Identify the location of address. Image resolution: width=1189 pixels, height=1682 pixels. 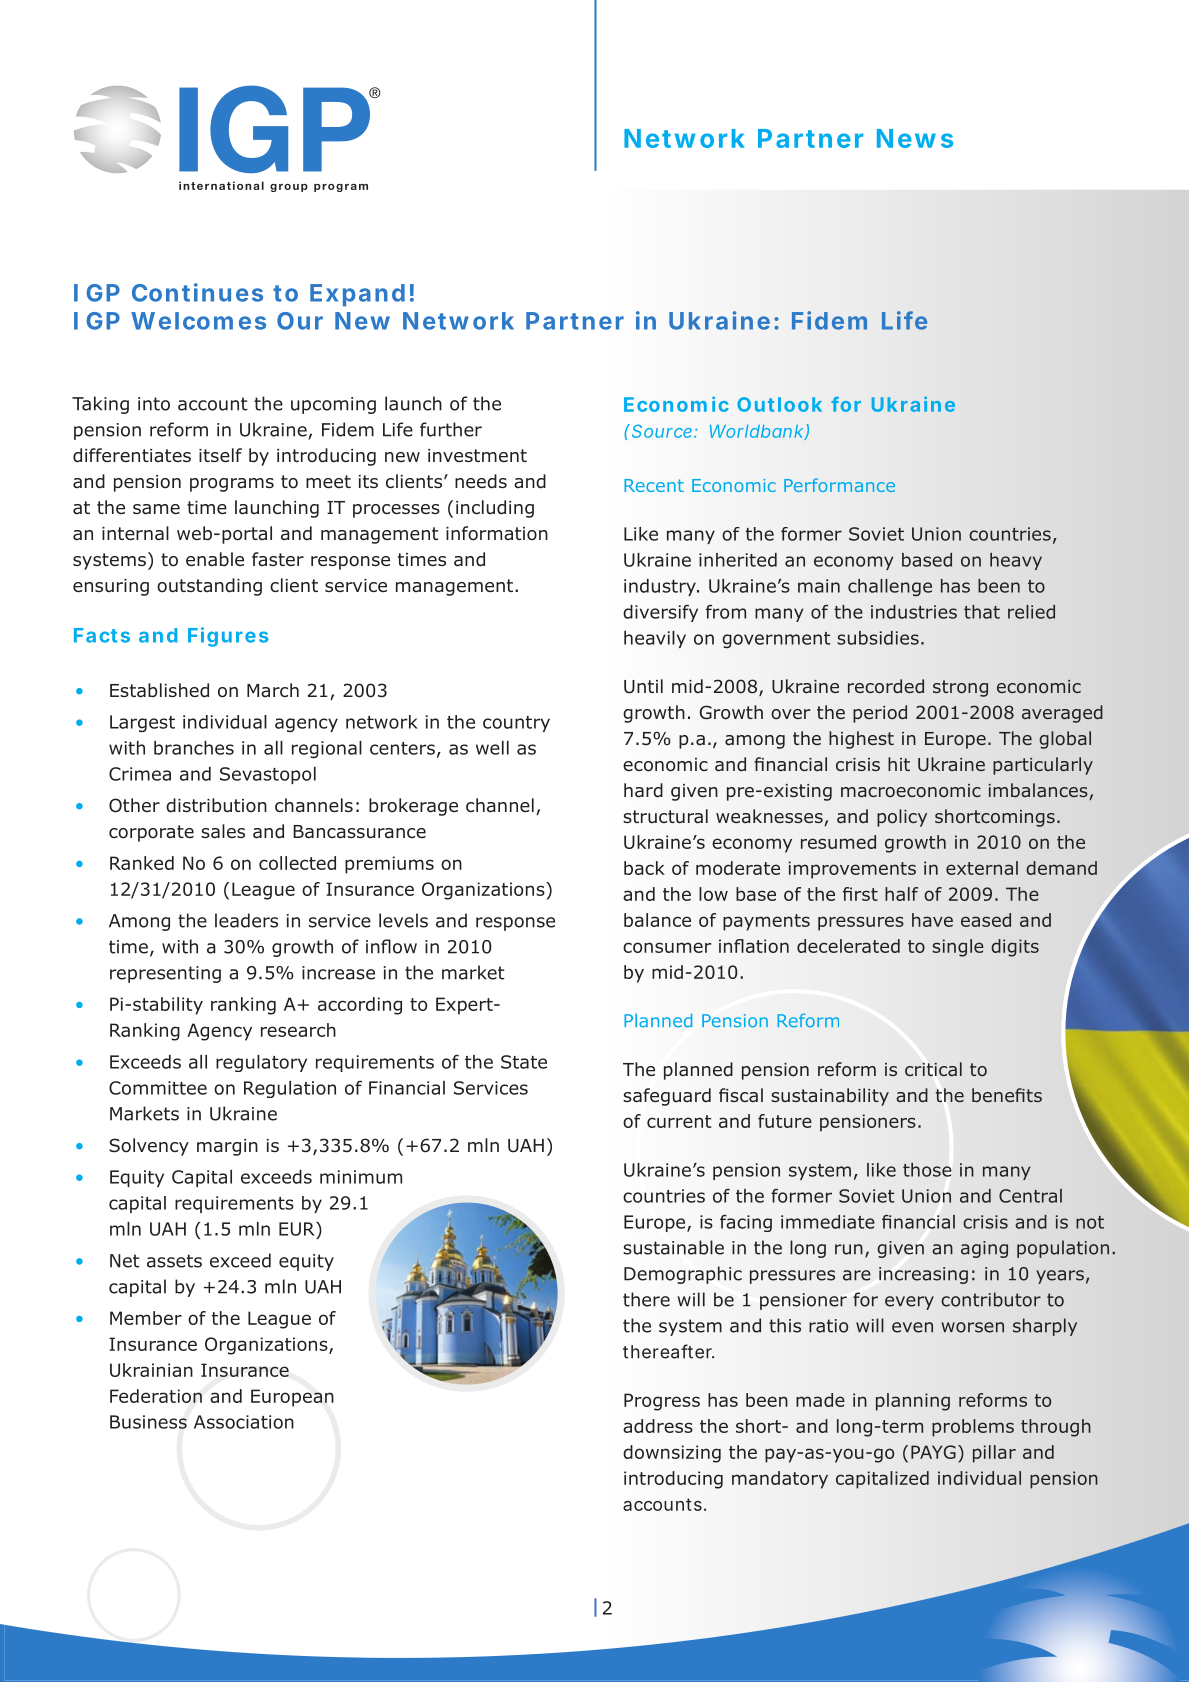
(658, 1426).
